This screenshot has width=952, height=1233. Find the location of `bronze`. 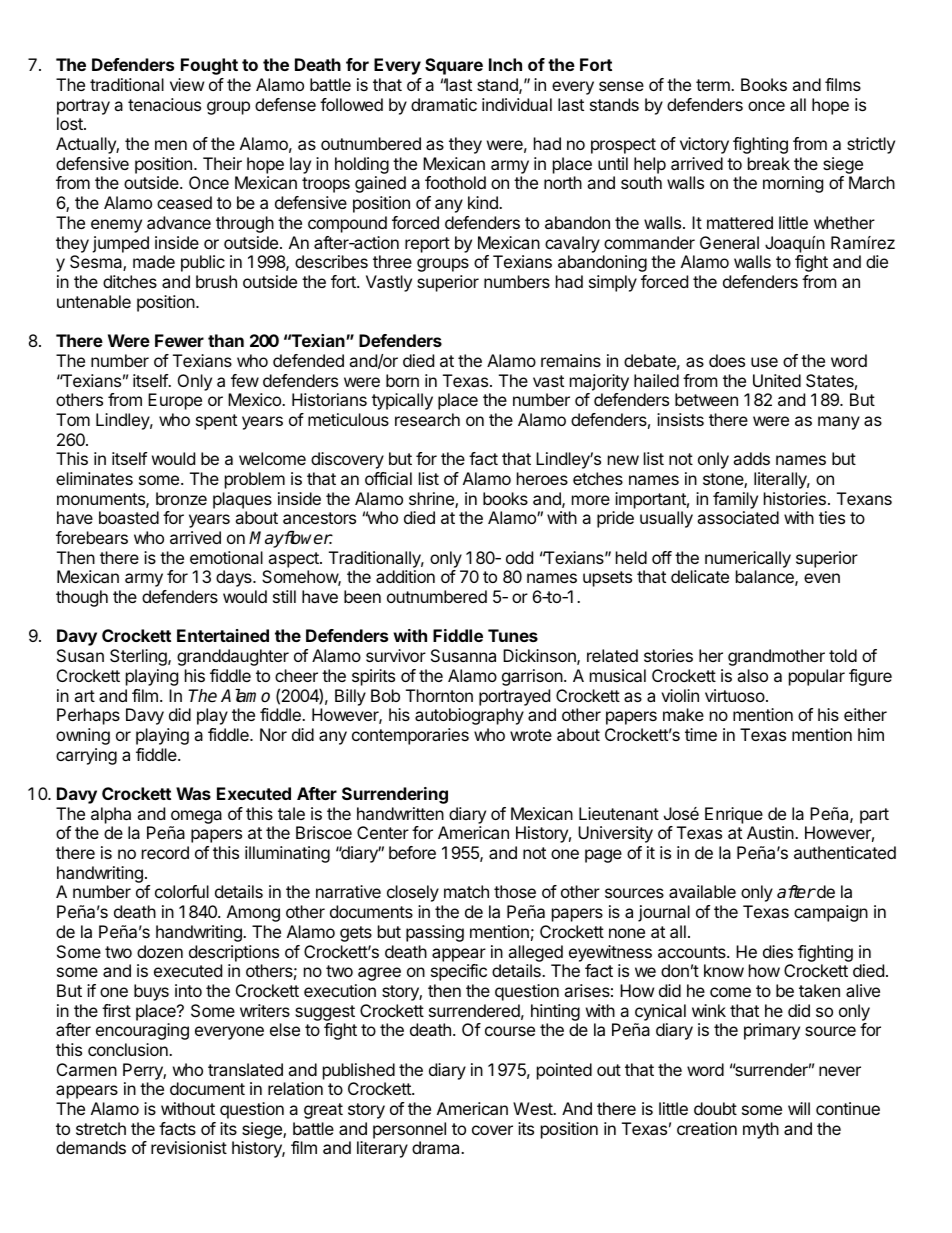

bronze is located at coordinates (181, 498).
